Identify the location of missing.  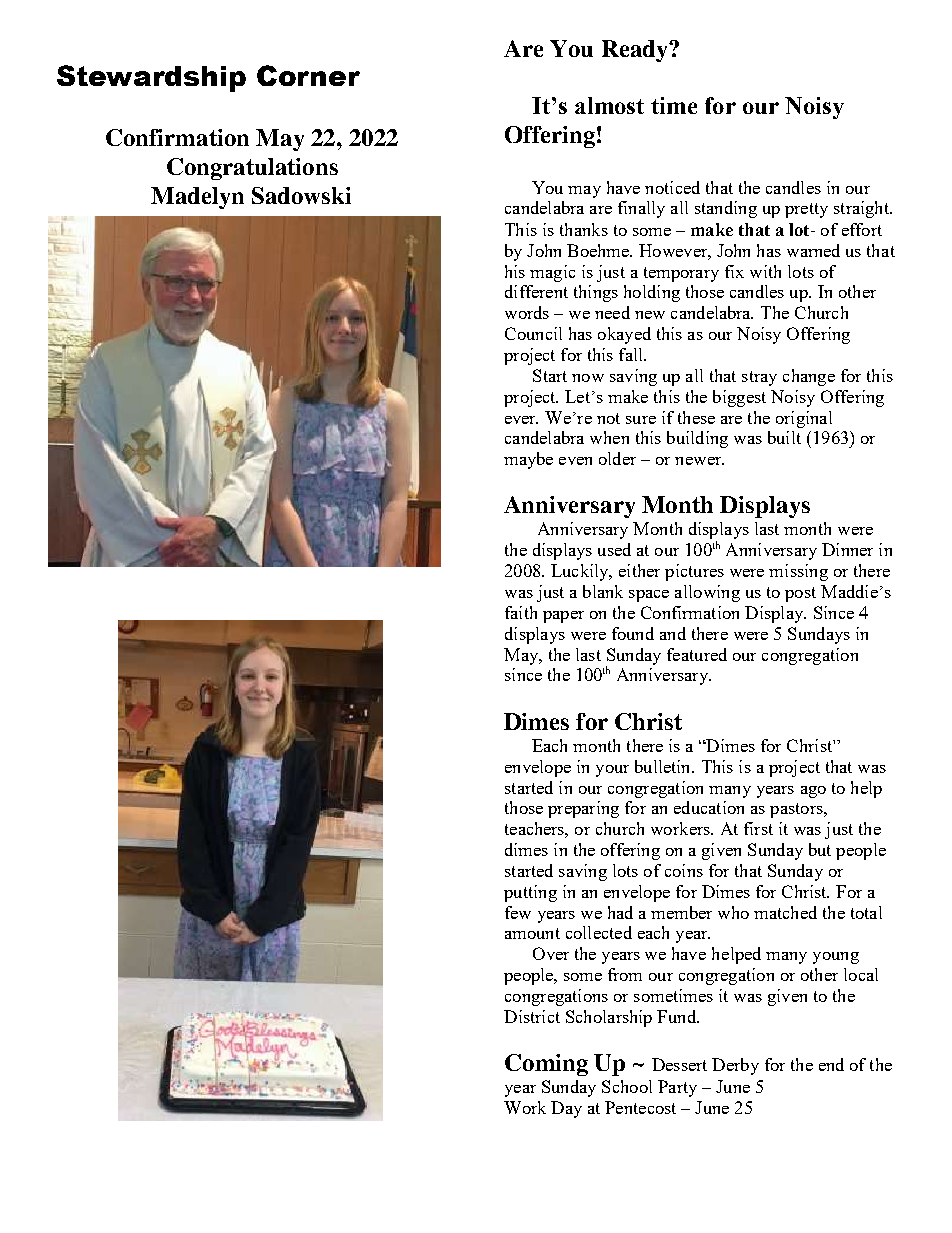
(798, 572).
